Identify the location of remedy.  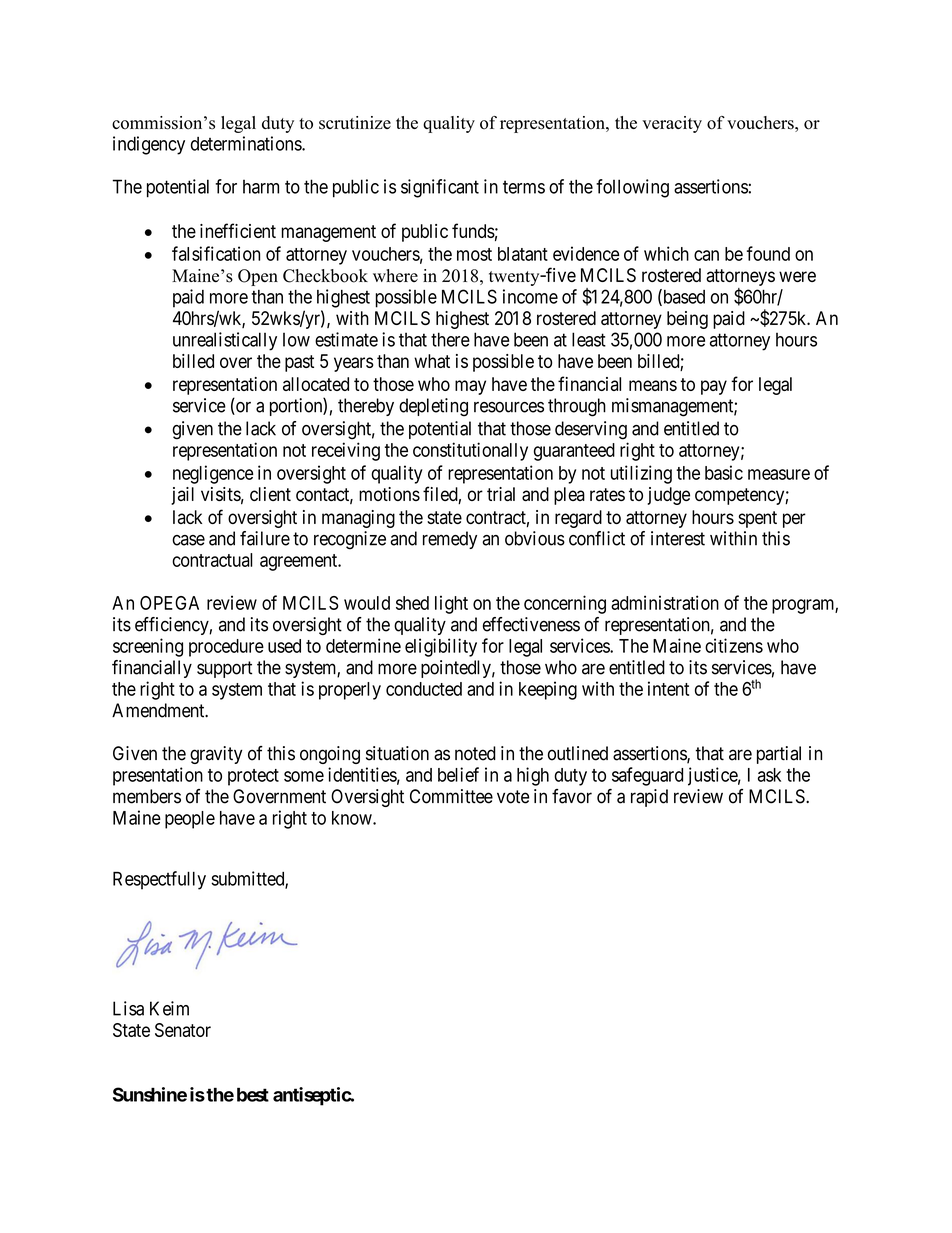
(450, 540).
